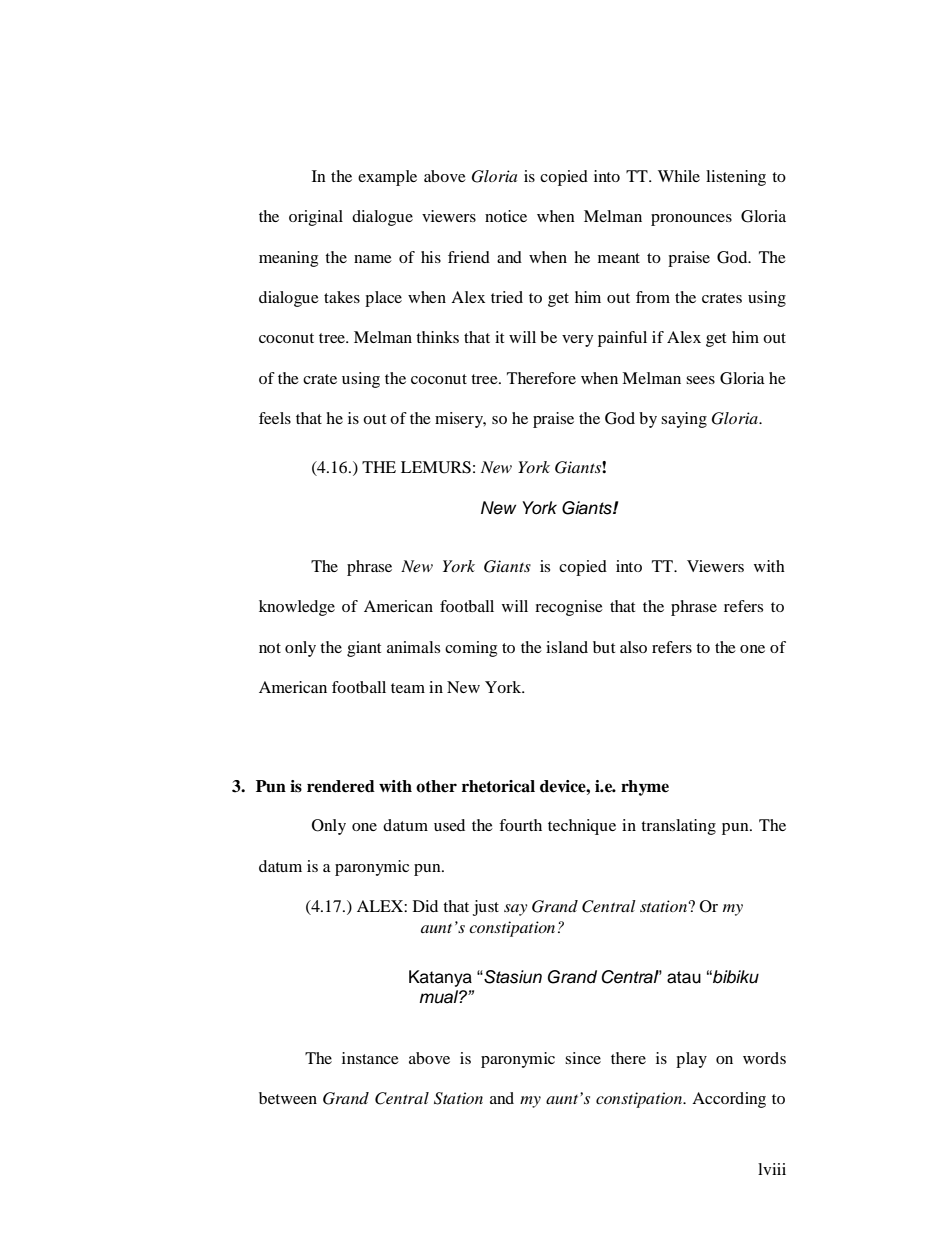 The image size is (952, 1233). What do you see at coordinates (684, 420) in the page?
I see `saying` at bounding box center [684, 420].
